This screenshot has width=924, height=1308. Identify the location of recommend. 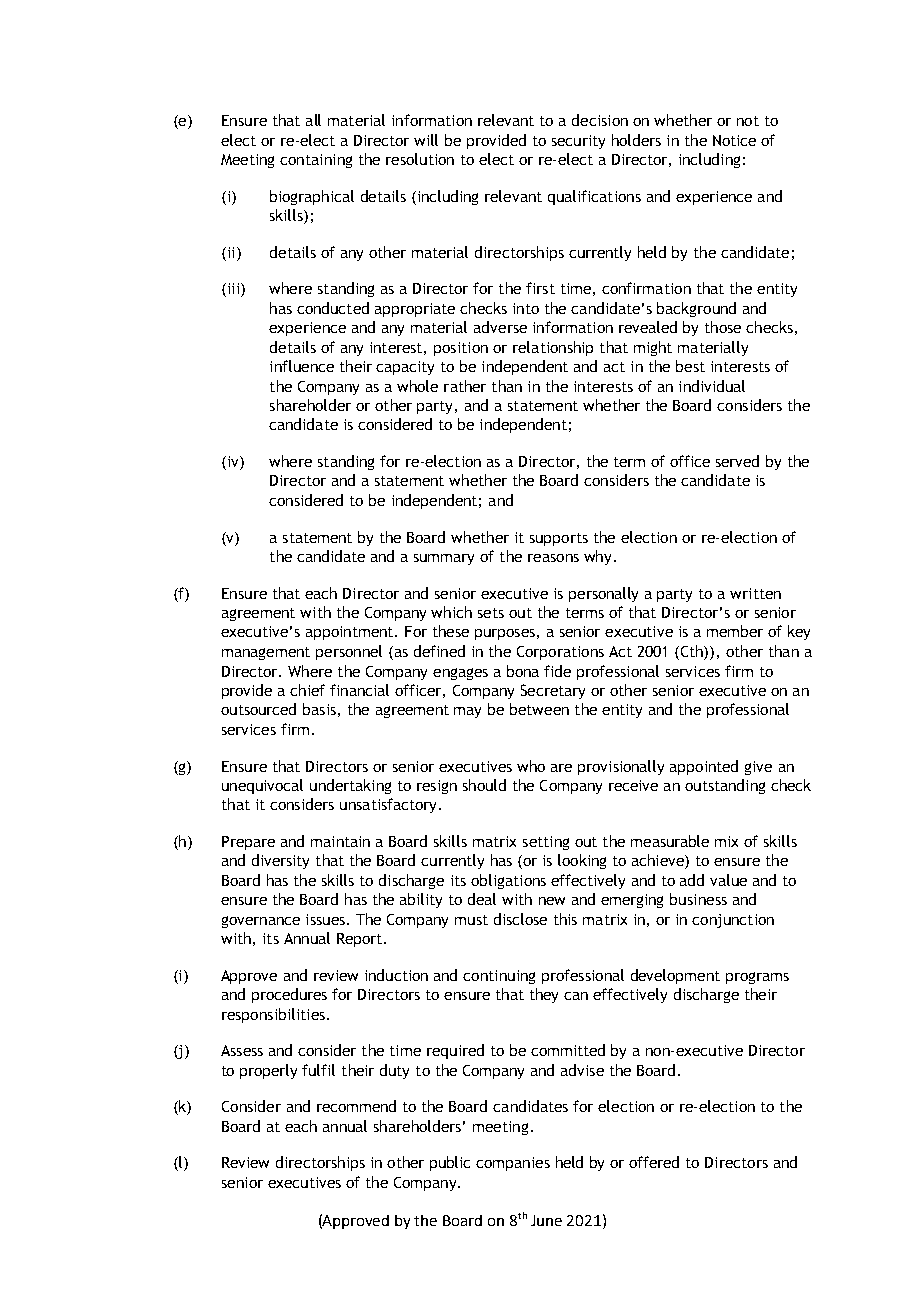
(356, 1106).
